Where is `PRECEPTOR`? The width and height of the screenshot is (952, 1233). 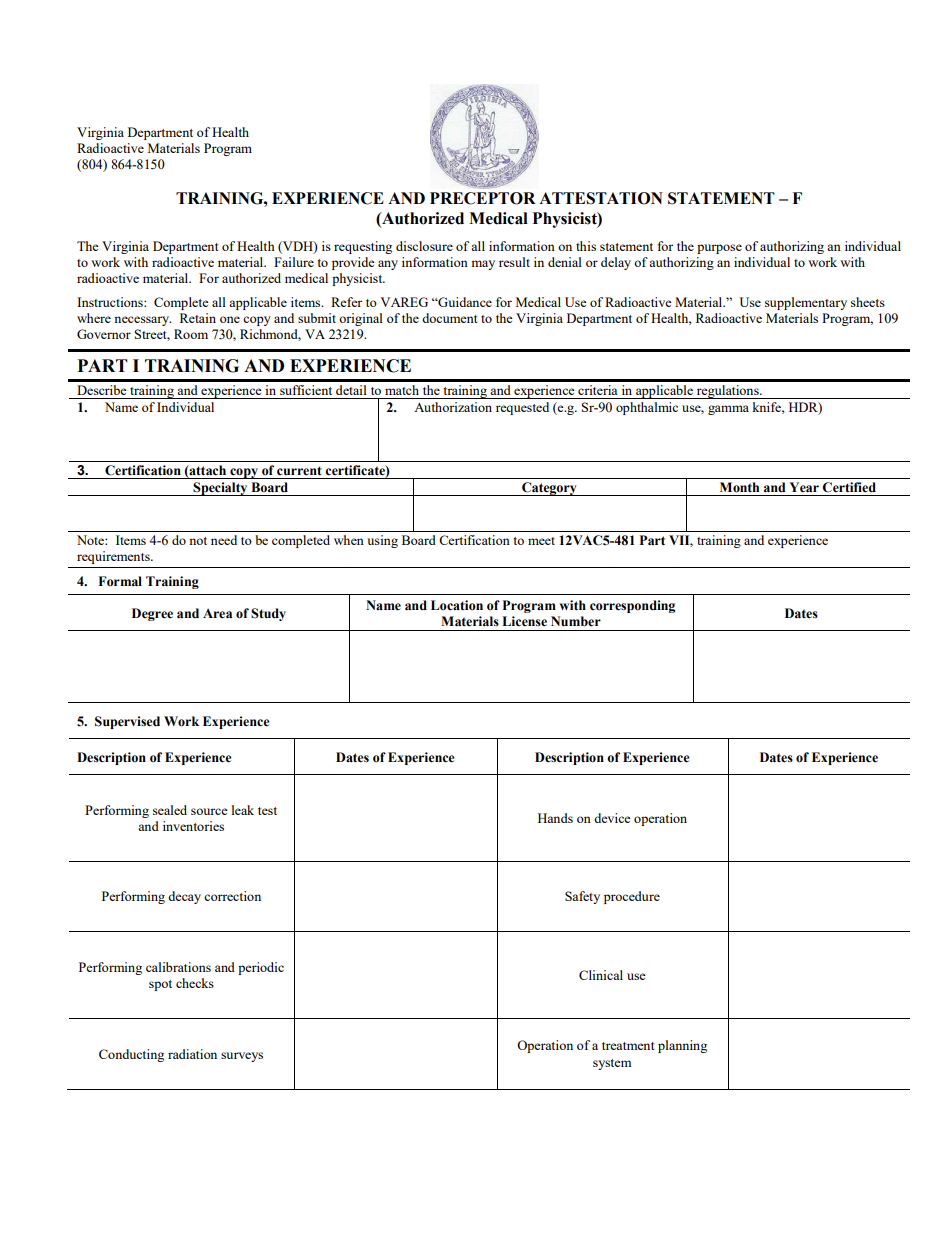 PRECEPTOR is located at coordinates (483, 198).
